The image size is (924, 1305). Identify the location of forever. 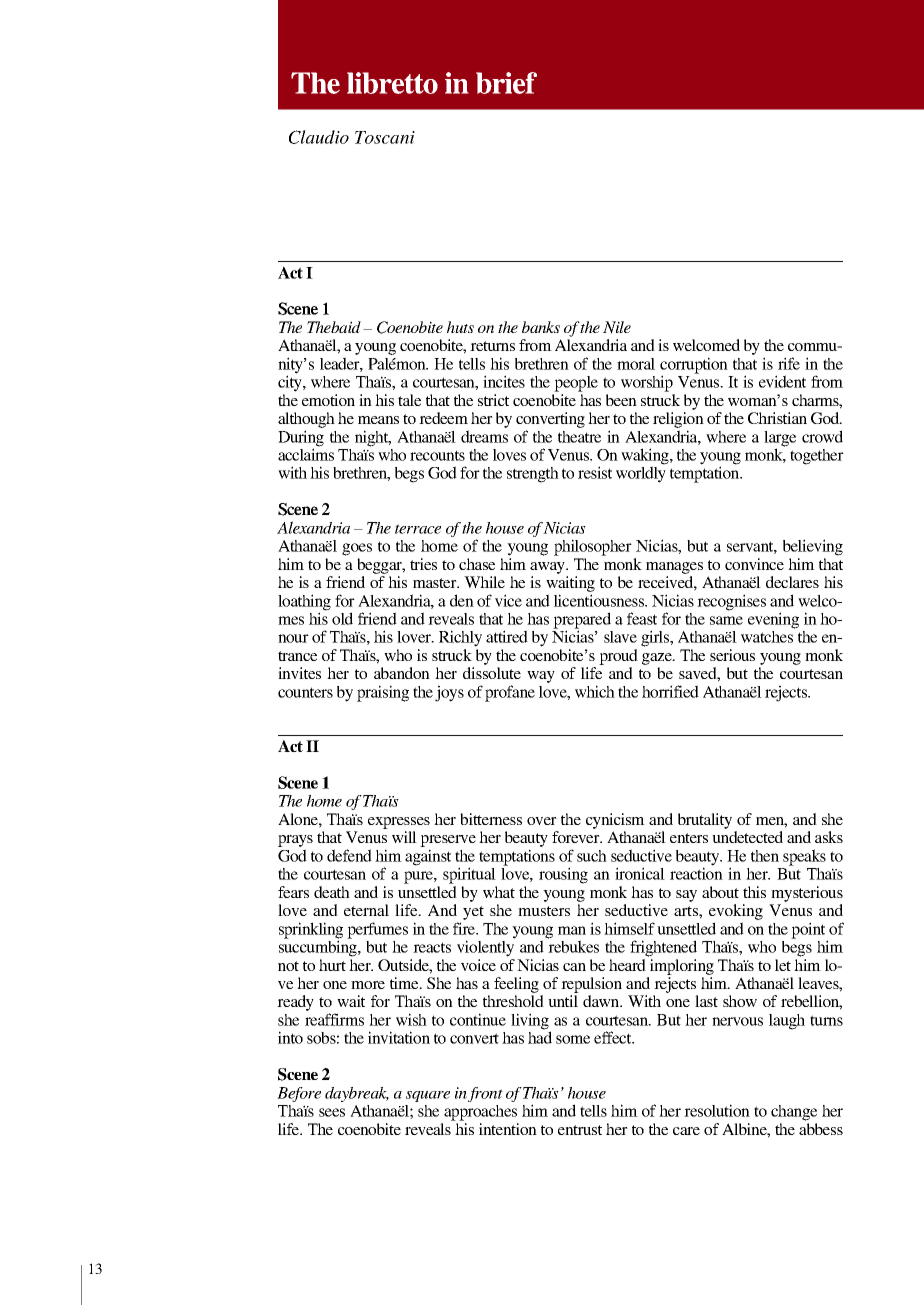
(577, 837).
